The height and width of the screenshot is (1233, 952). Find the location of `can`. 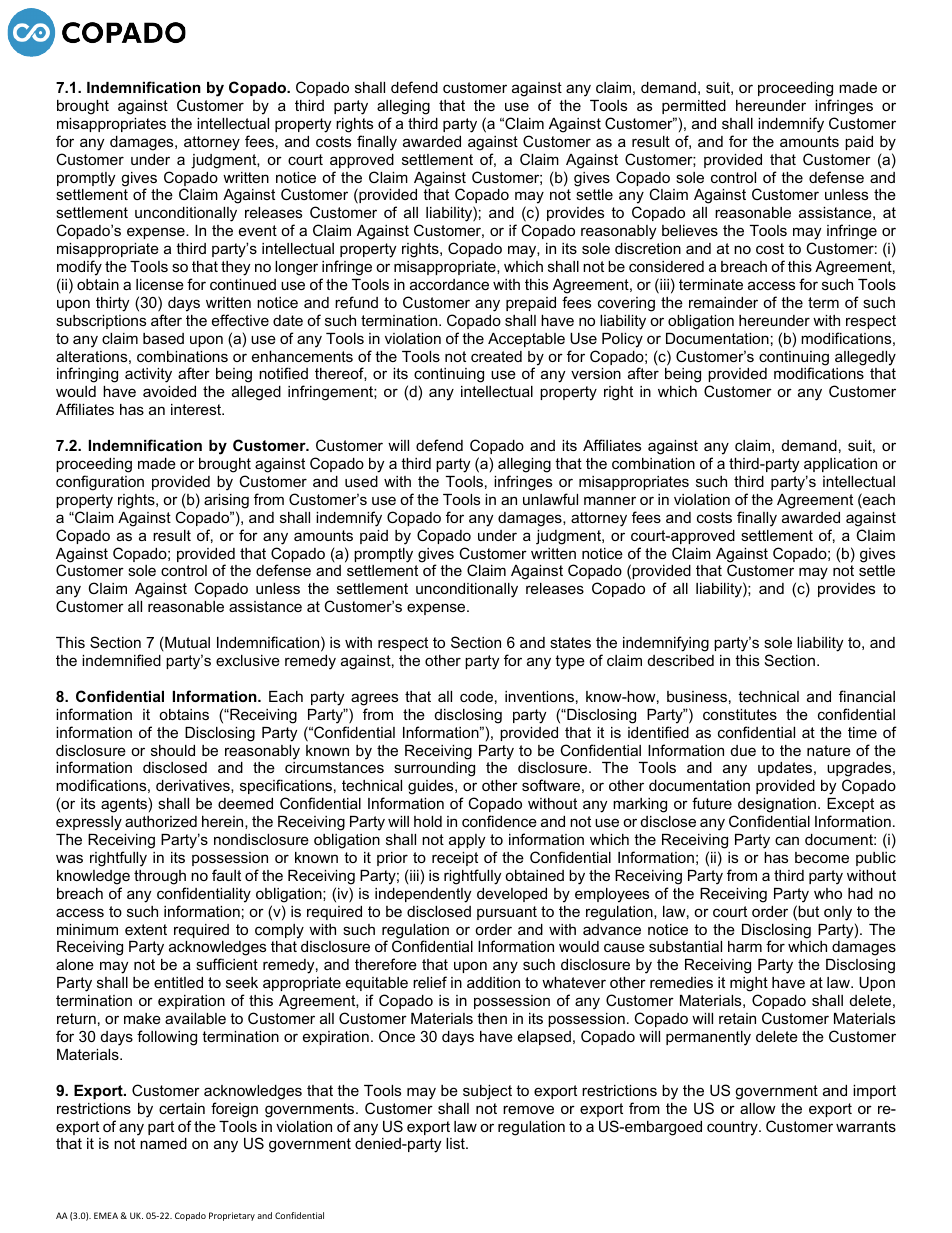

can is located at coordinates (787, 840).
